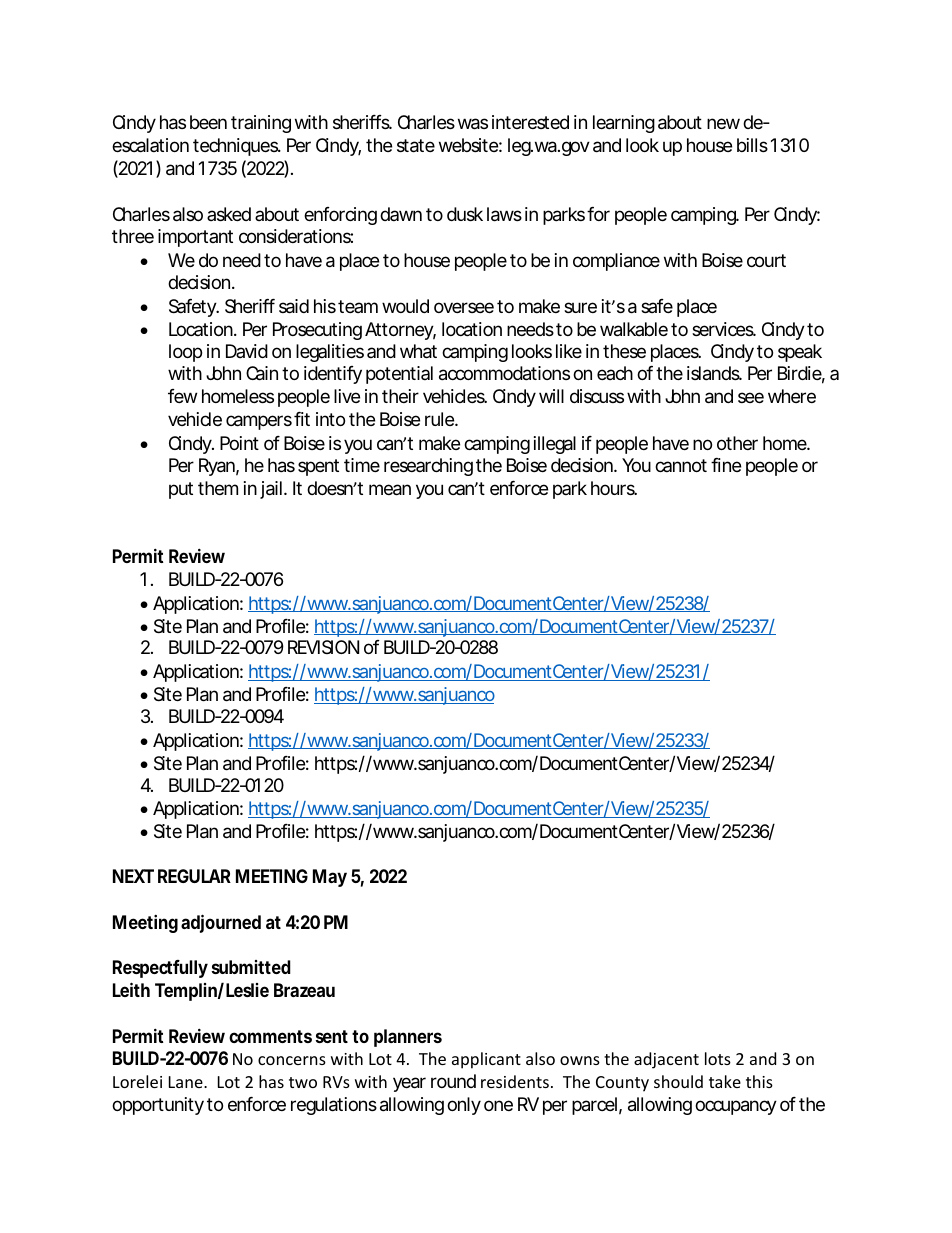 The height and width of the screenshot is (1233, 952). What do you see at coordinates (614, 488) in the screenshot?
I see `hours` at bounding box center [614, 488].
